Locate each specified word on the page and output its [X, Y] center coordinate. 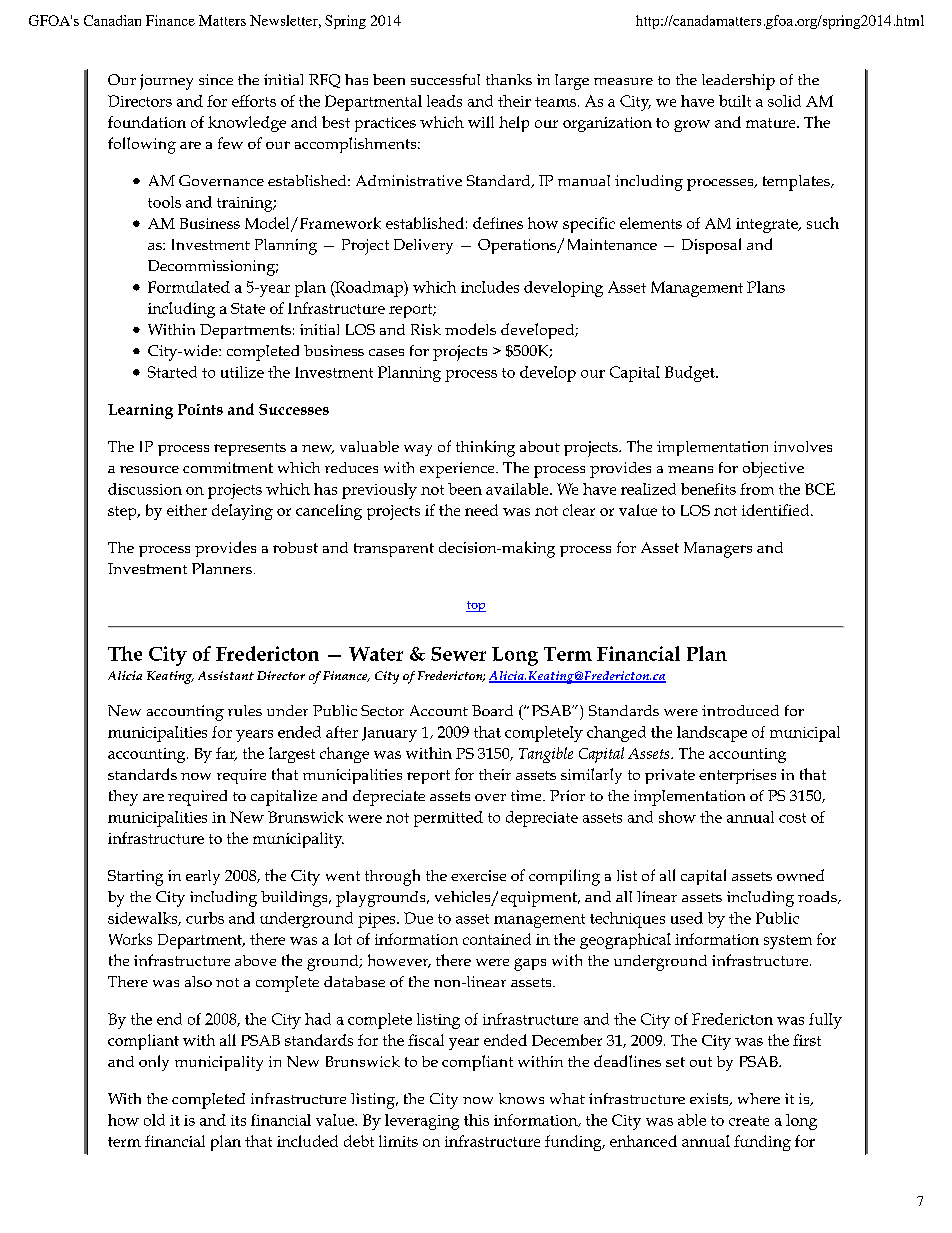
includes [490, 287]
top [476, 606]
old [154, 1120]
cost [792, 818]
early [203, 877]
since [216, 79]
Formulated [189, 287]
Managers [718, 550]
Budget [691, 374]
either [187, 510]
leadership [738, 82]
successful [445, 79]
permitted [448, 819]
